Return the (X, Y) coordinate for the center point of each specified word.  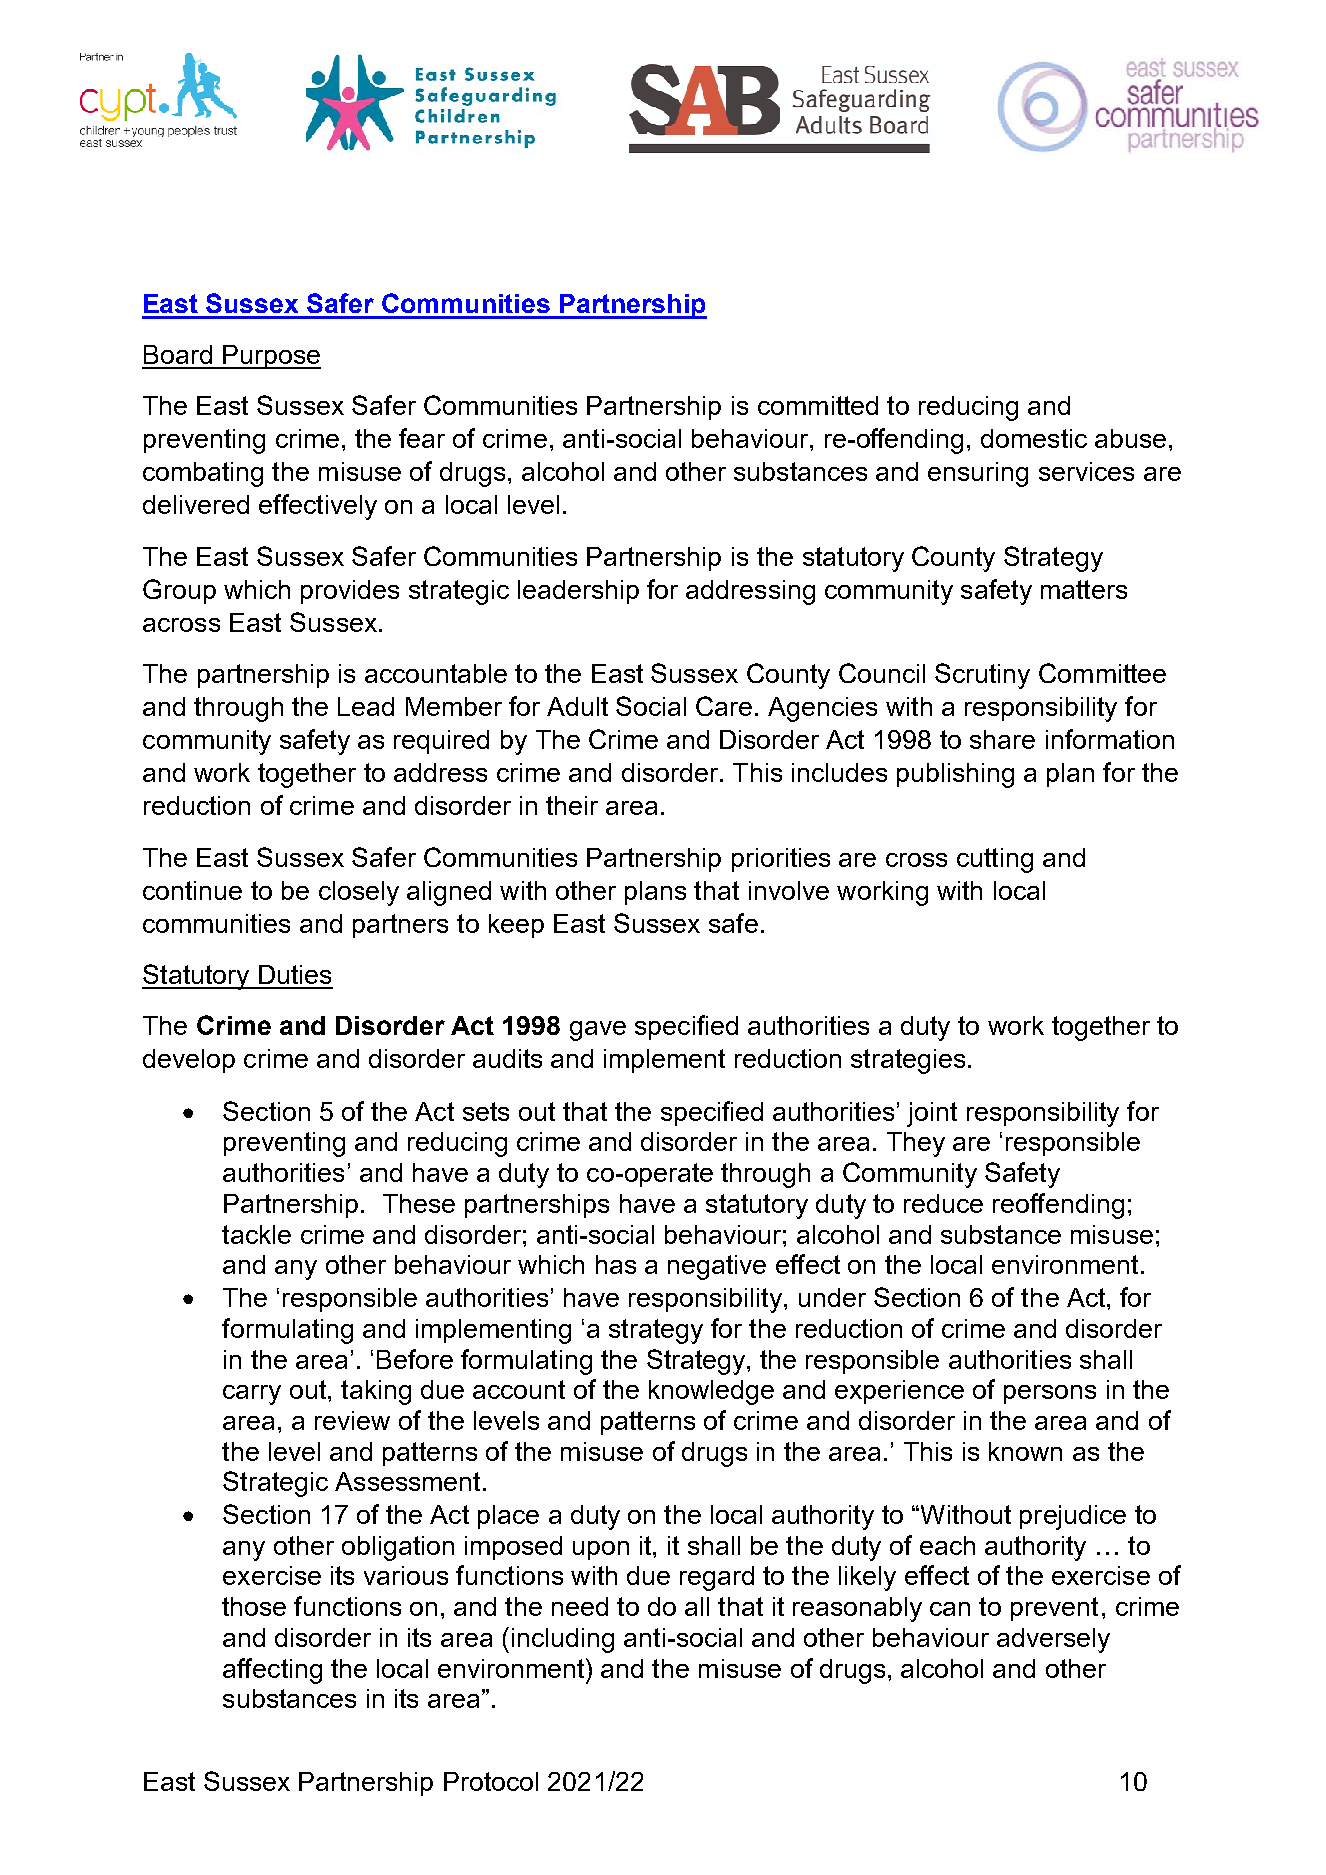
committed (818, 405)
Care (724, 706)
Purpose (271, 357)
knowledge (711, 1392)
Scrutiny (982, 676)
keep (516, 926)
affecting (272, 1671)
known (1025, 1451)
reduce (943, 1203)
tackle (256, 1234)
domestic (1034, 438)
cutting (995, 860)
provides (350, 592)
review (352, 1420)
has (616, 1264)
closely (359, 893)
